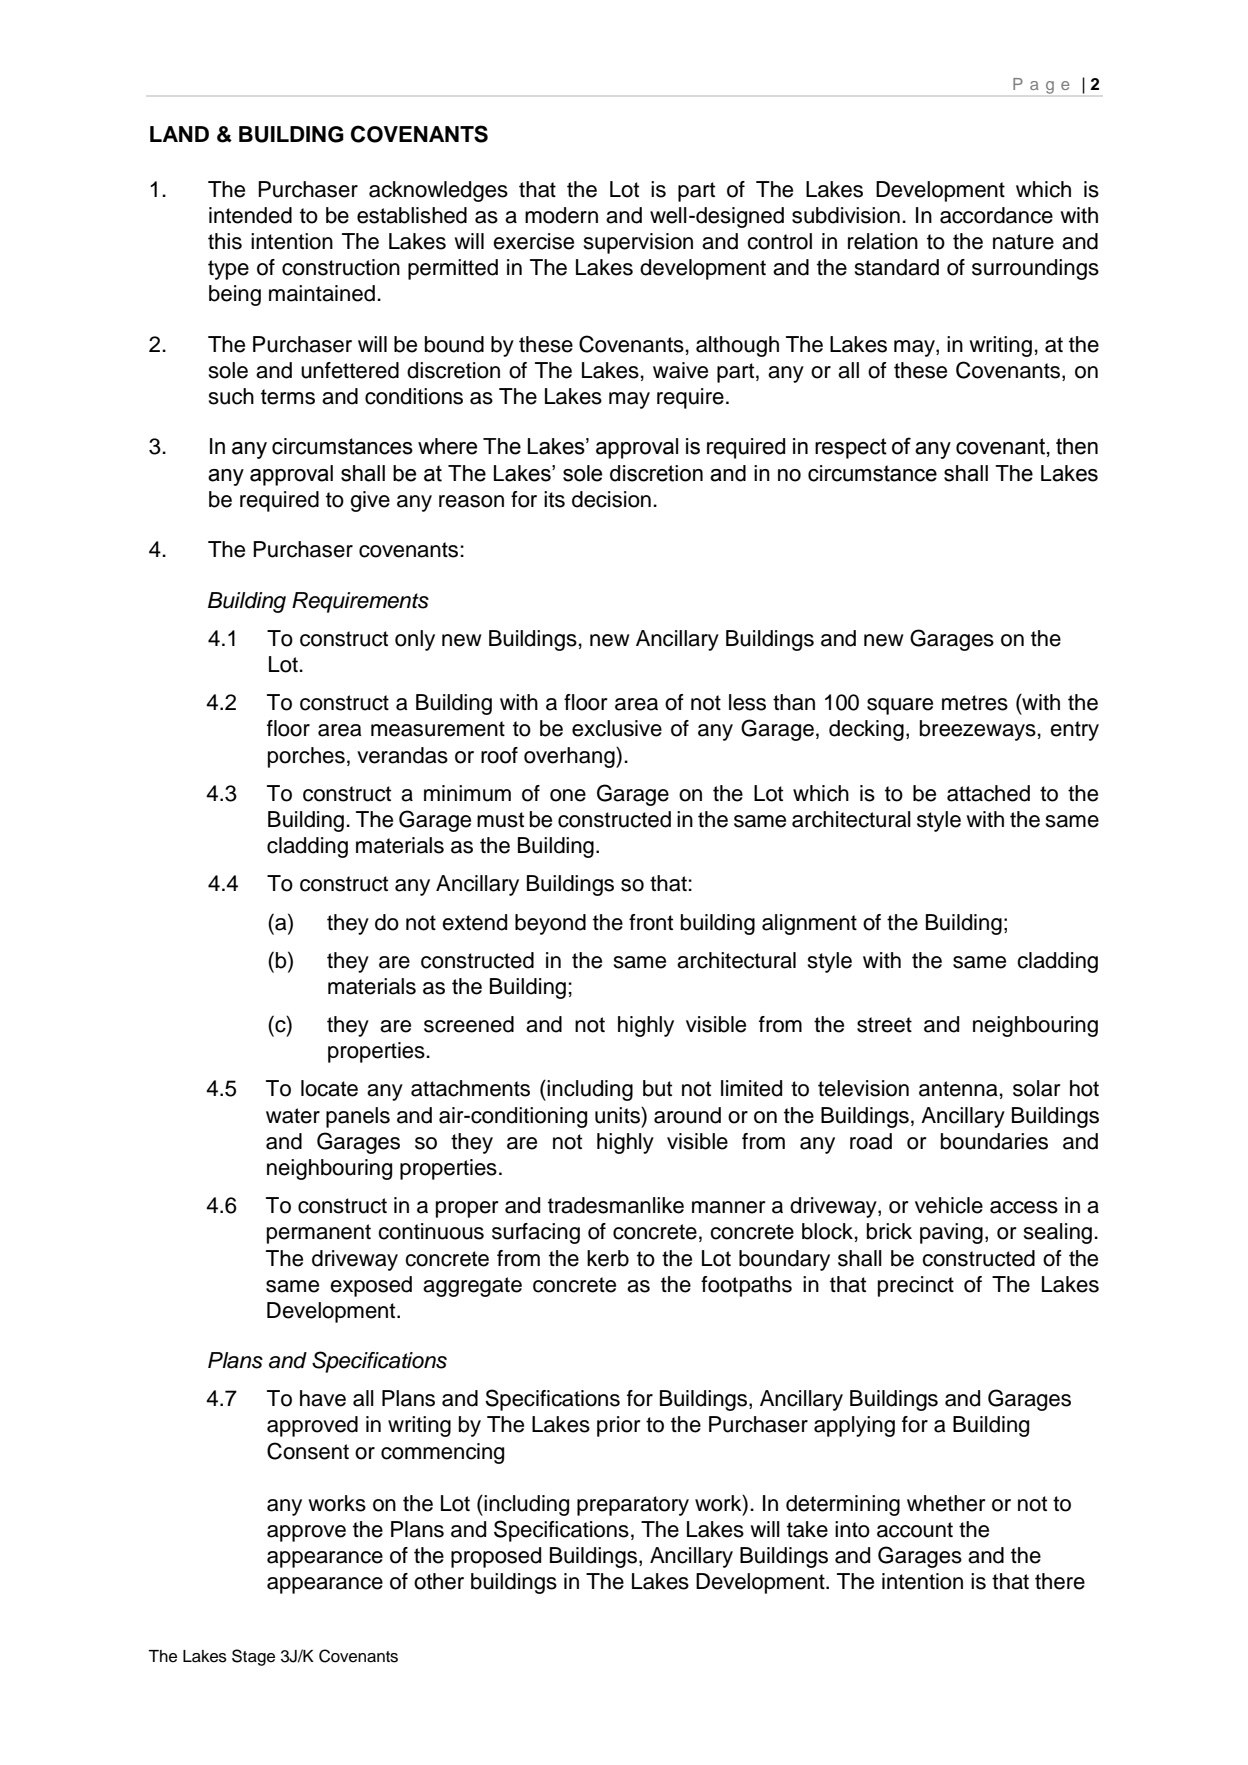 The height and width of the image is (1765, 1248). I want to click on attached, so click(988, 793).
